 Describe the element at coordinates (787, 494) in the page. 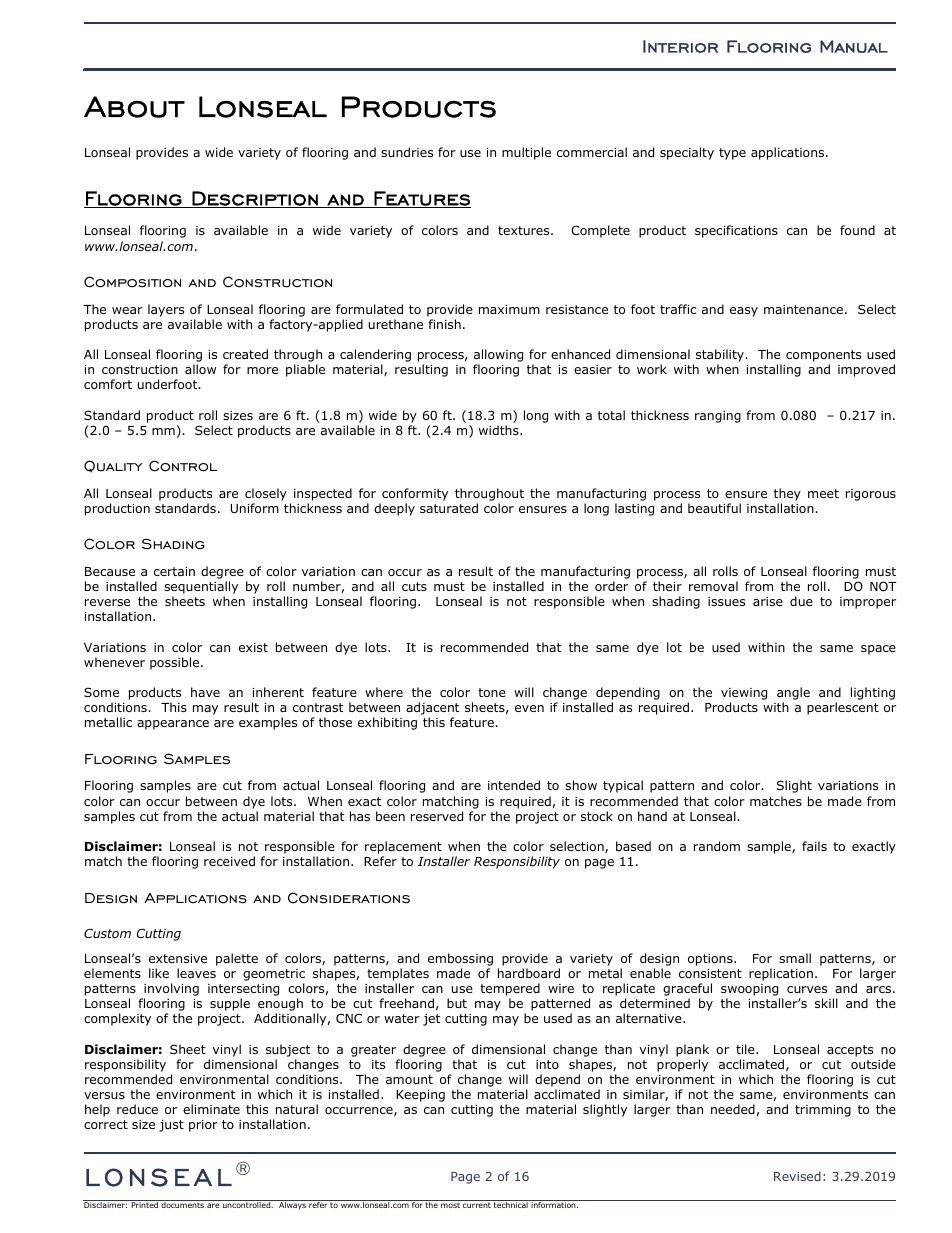

I see `they` at that location.
